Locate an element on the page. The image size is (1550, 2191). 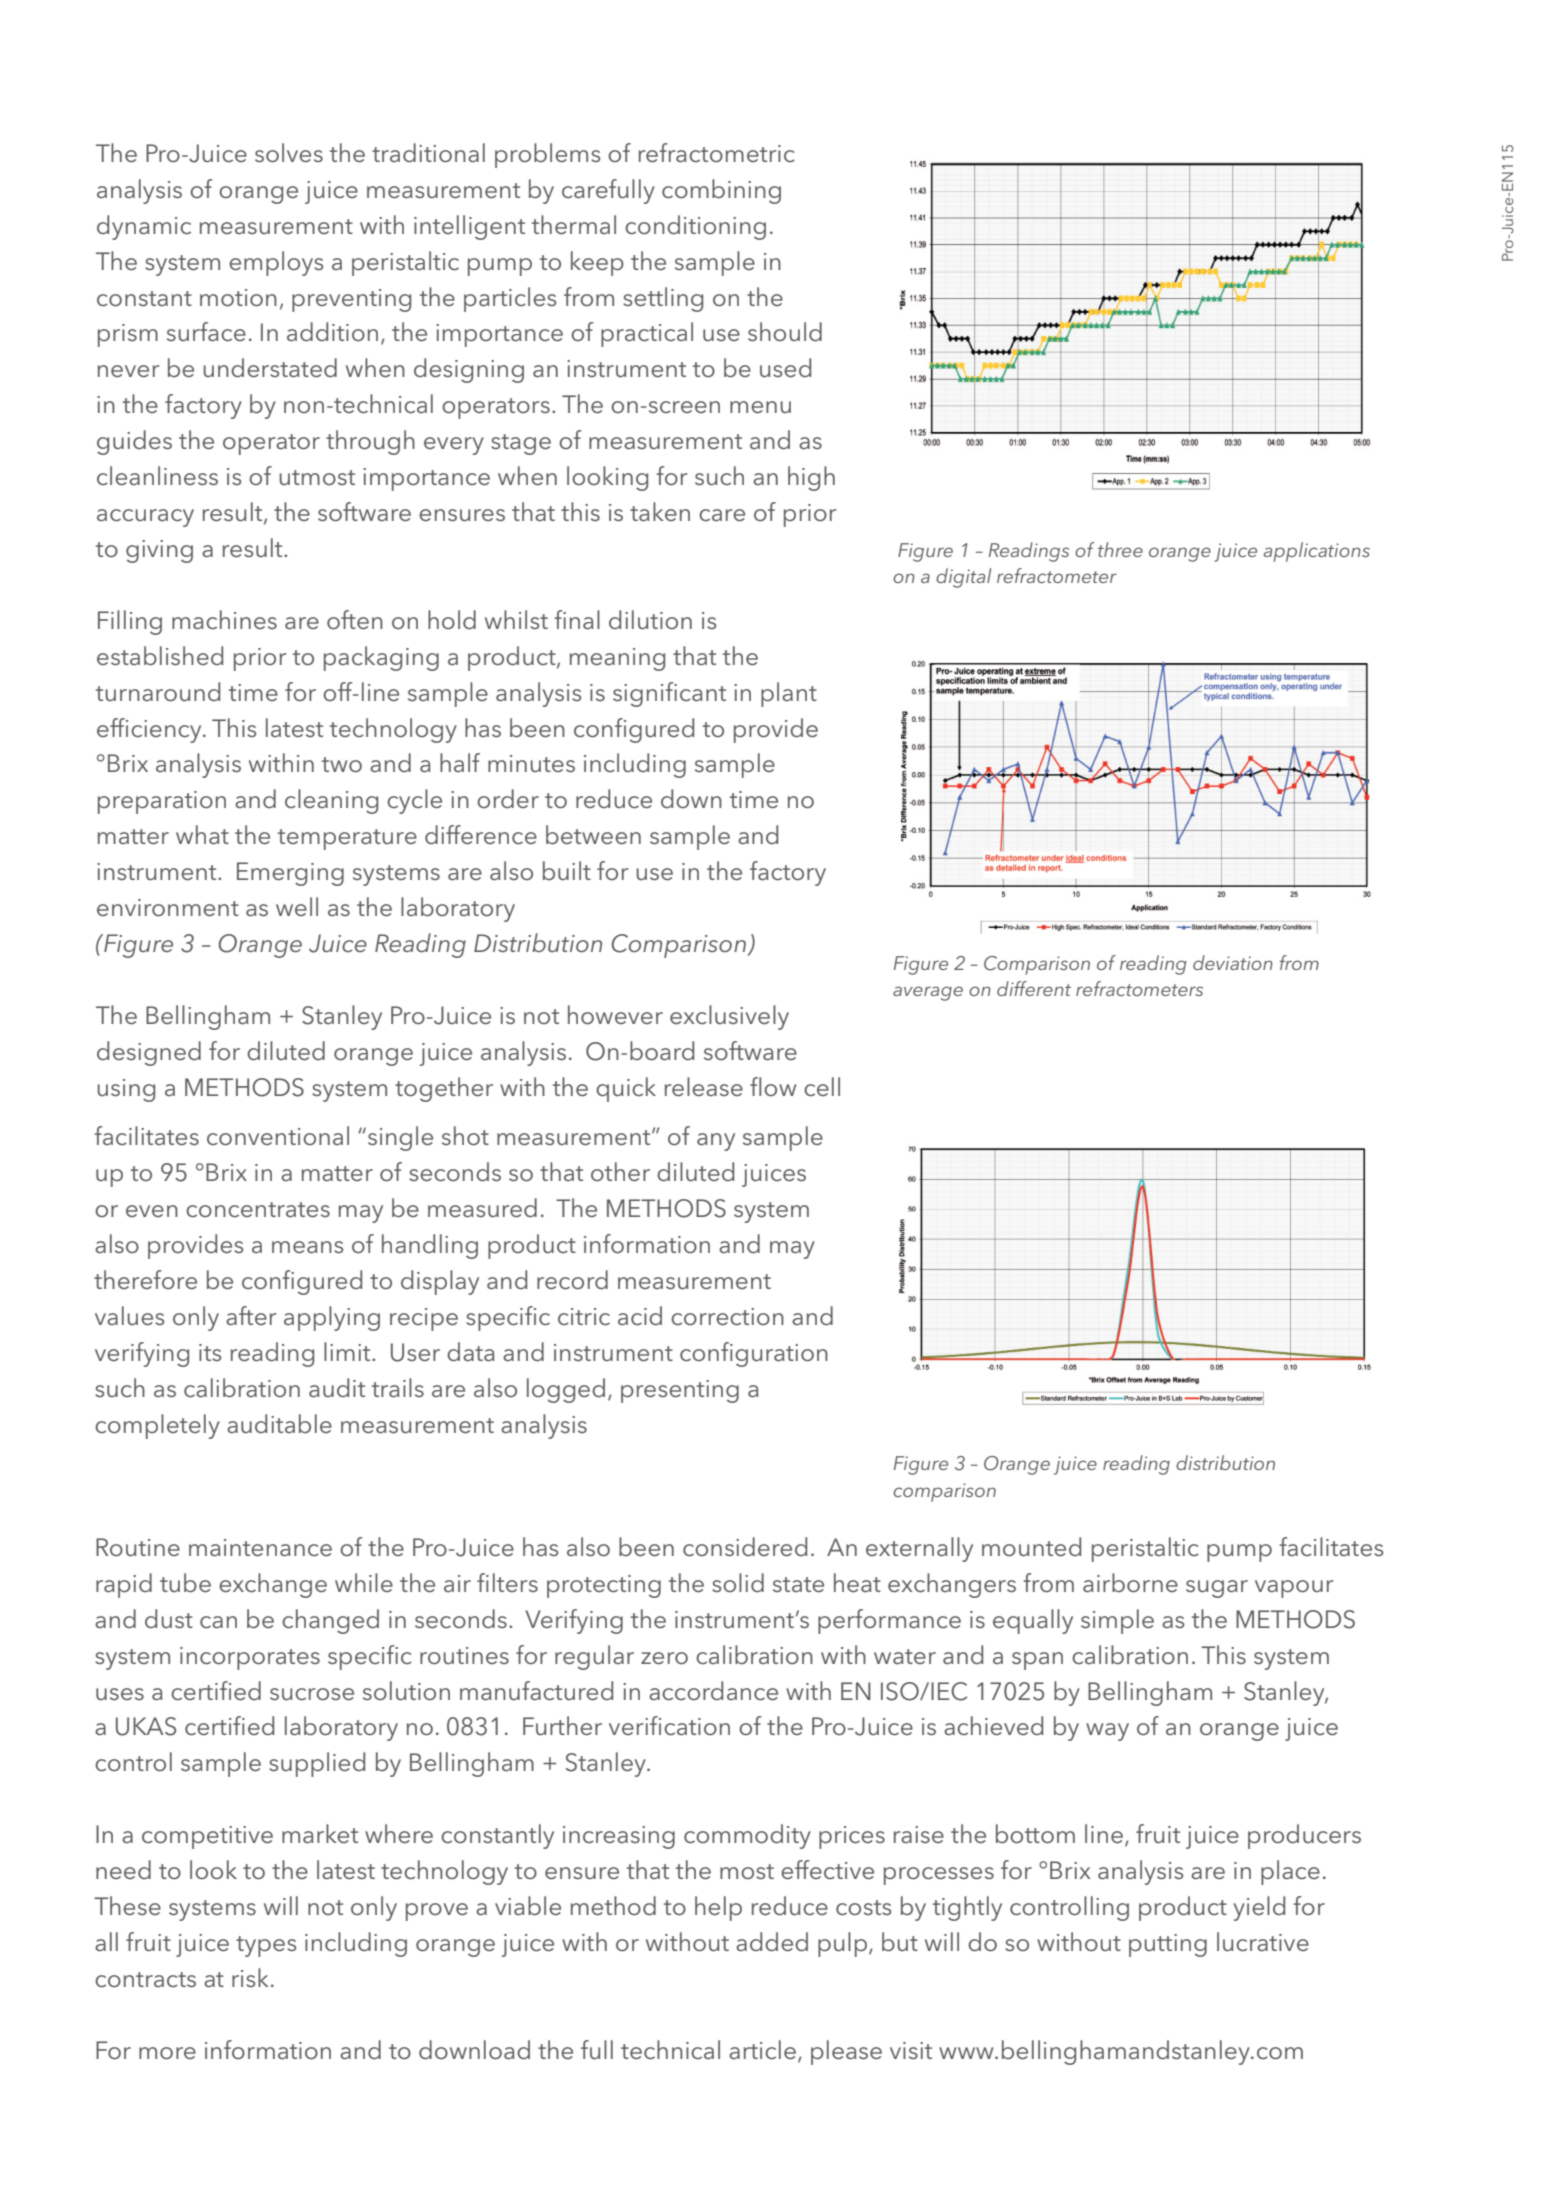
risk is located at coordinates (250, 1977).
